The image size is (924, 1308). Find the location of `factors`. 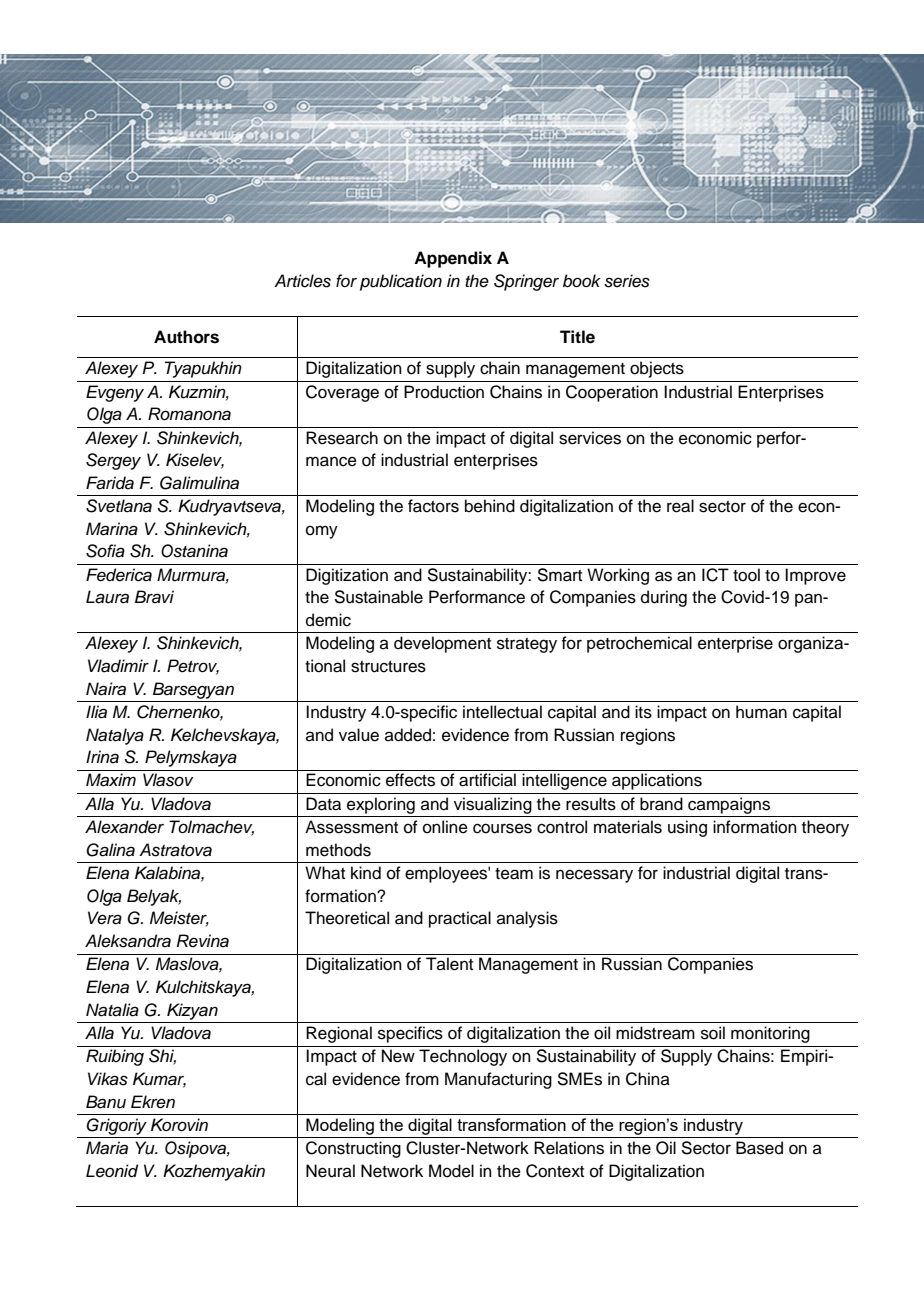

factors is located at coordinates (433, 506).
